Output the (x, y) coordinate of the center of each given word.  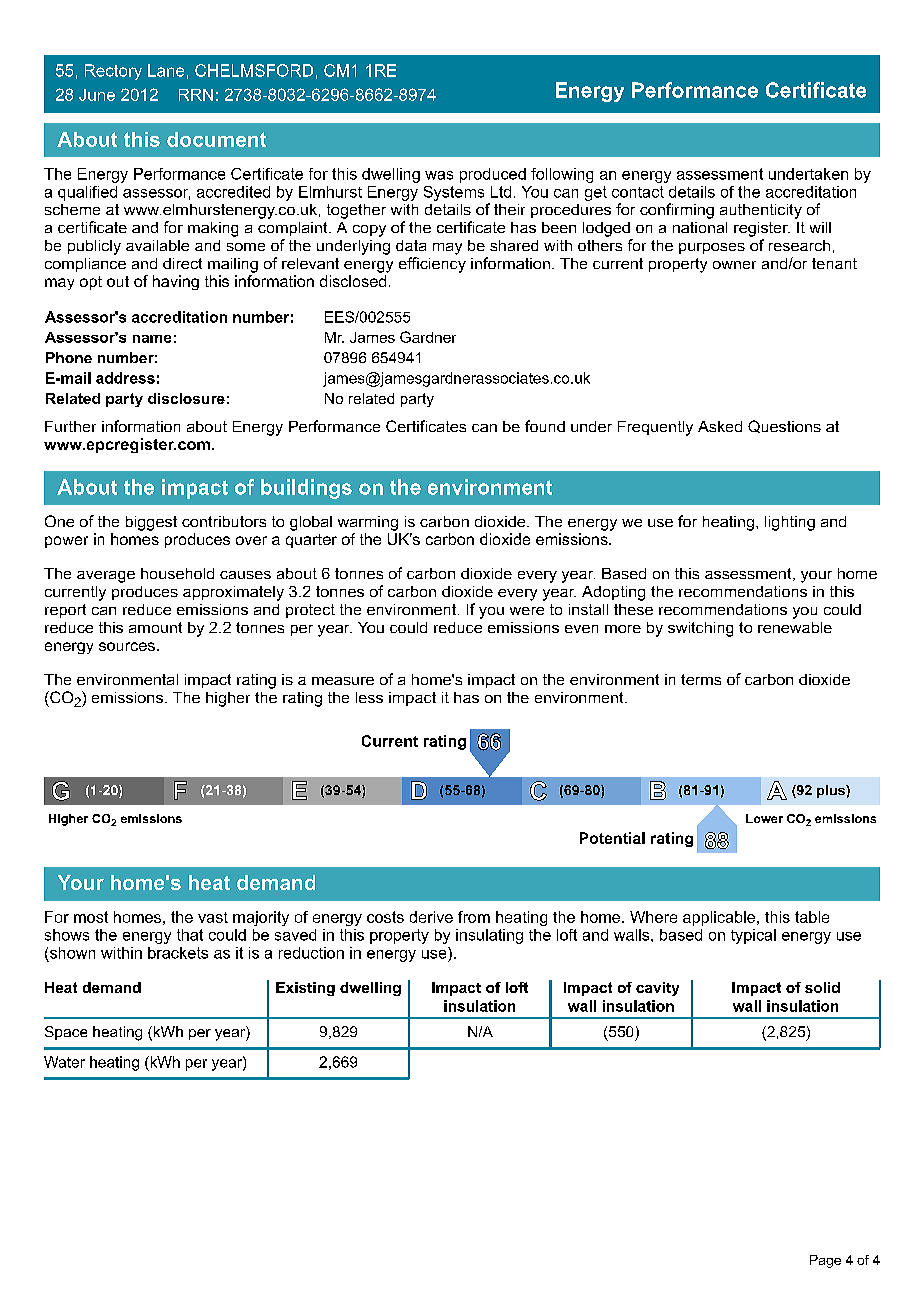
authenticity (761, 211)
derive (431, 917)
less (369, 697)
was (439, 175)
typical (753, 936)
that (190, 935)
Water (64, 1062)
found (545, 426)
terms (701, 679)
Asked (720, 426)
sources (127, 646)
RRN (196, 95)
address (125, 378)
